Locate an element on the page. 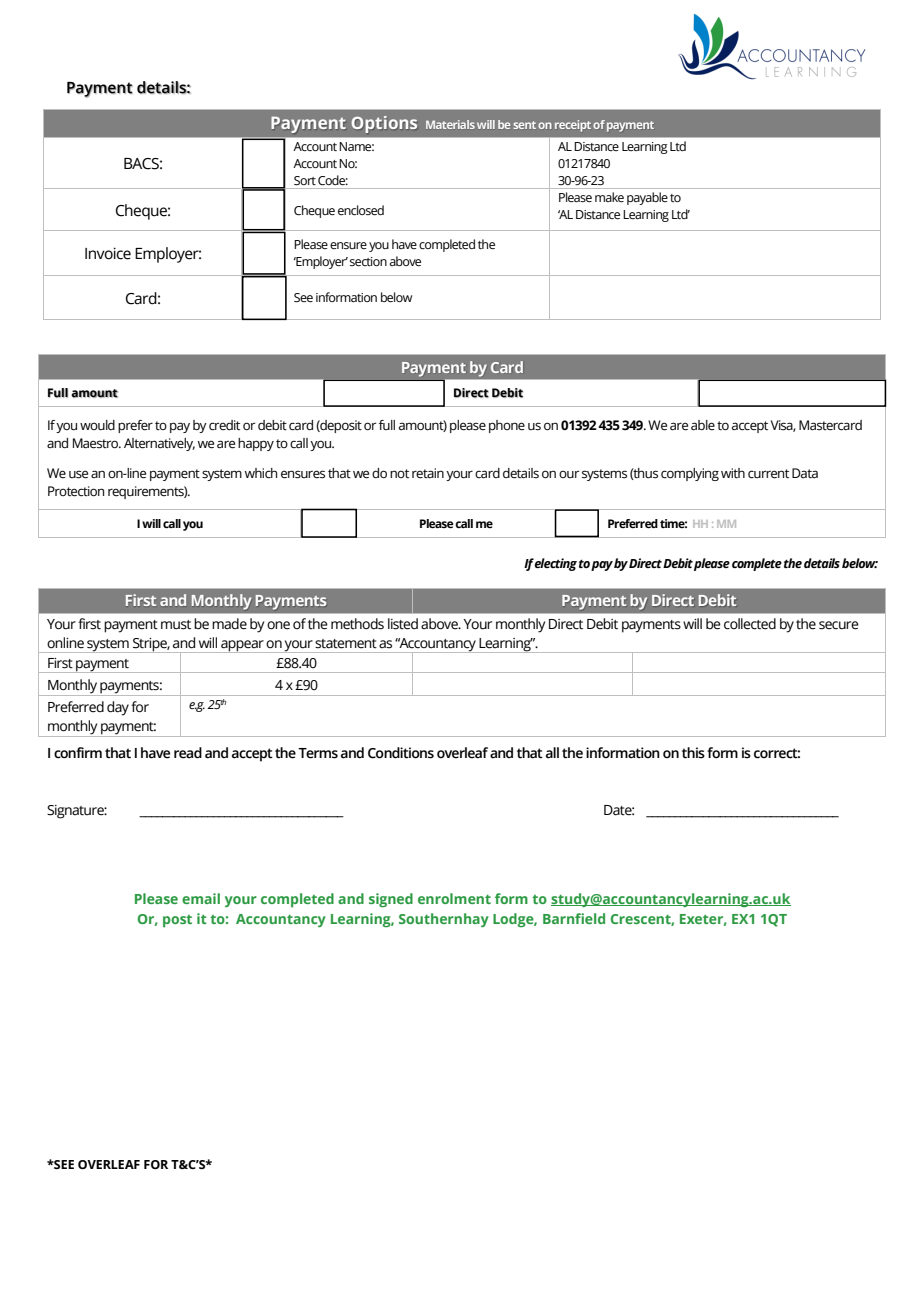 The height and width of the page is (1308, 924). email is located at coordinates (201, 898).
